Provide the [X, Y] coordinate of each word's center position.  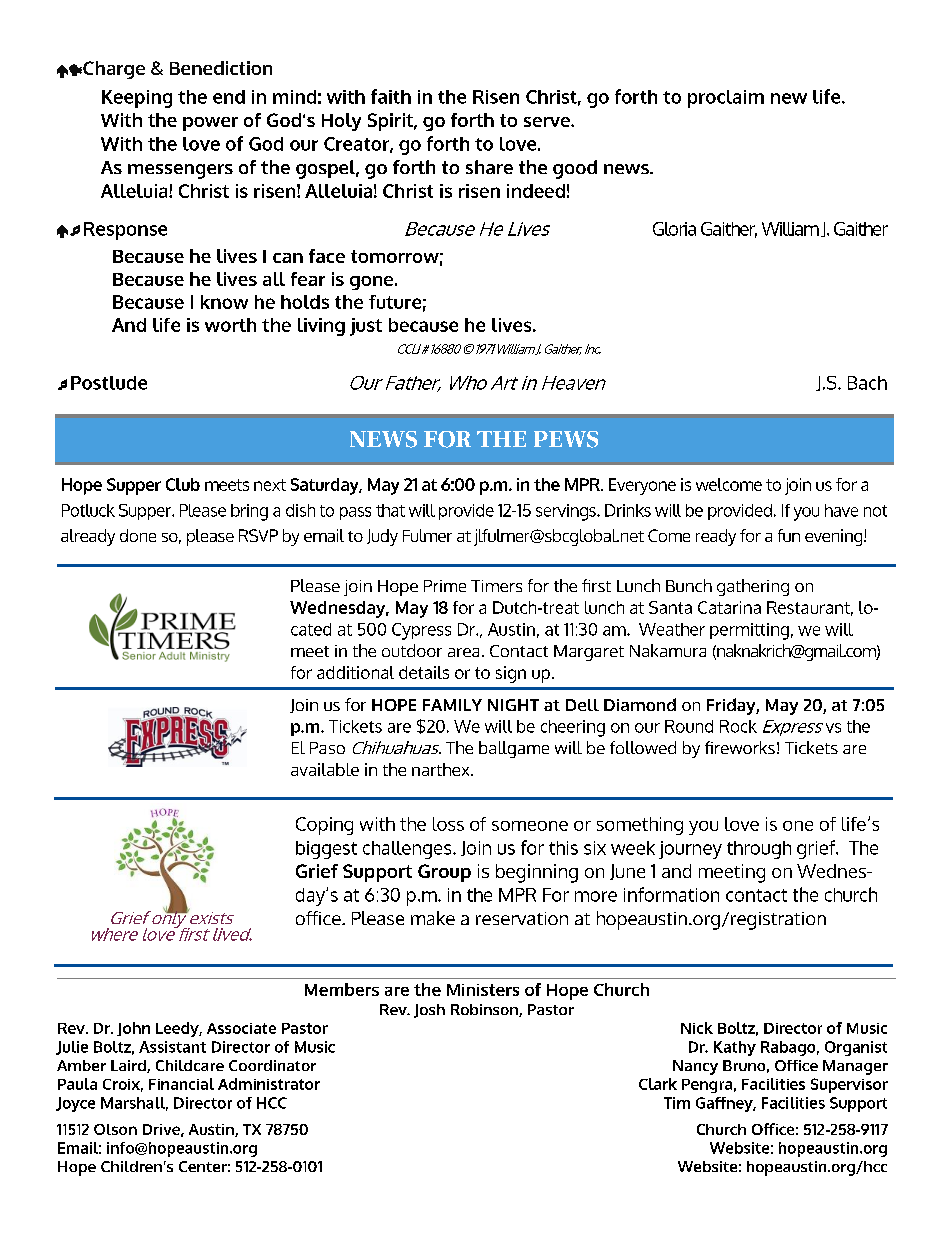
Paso [327, 748]
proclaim [726, 99]
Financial [181, 1084]
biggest [326, 850]
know [224, 302]
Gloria [674, 229]
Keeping [137, 99]
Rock [738, 726]
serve [548, 122]
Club [183, 484]
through [759, 850]
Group [444, 873]
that [390, 510]
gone [373, 283]
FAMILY [452, 705]
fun [789, 535]
